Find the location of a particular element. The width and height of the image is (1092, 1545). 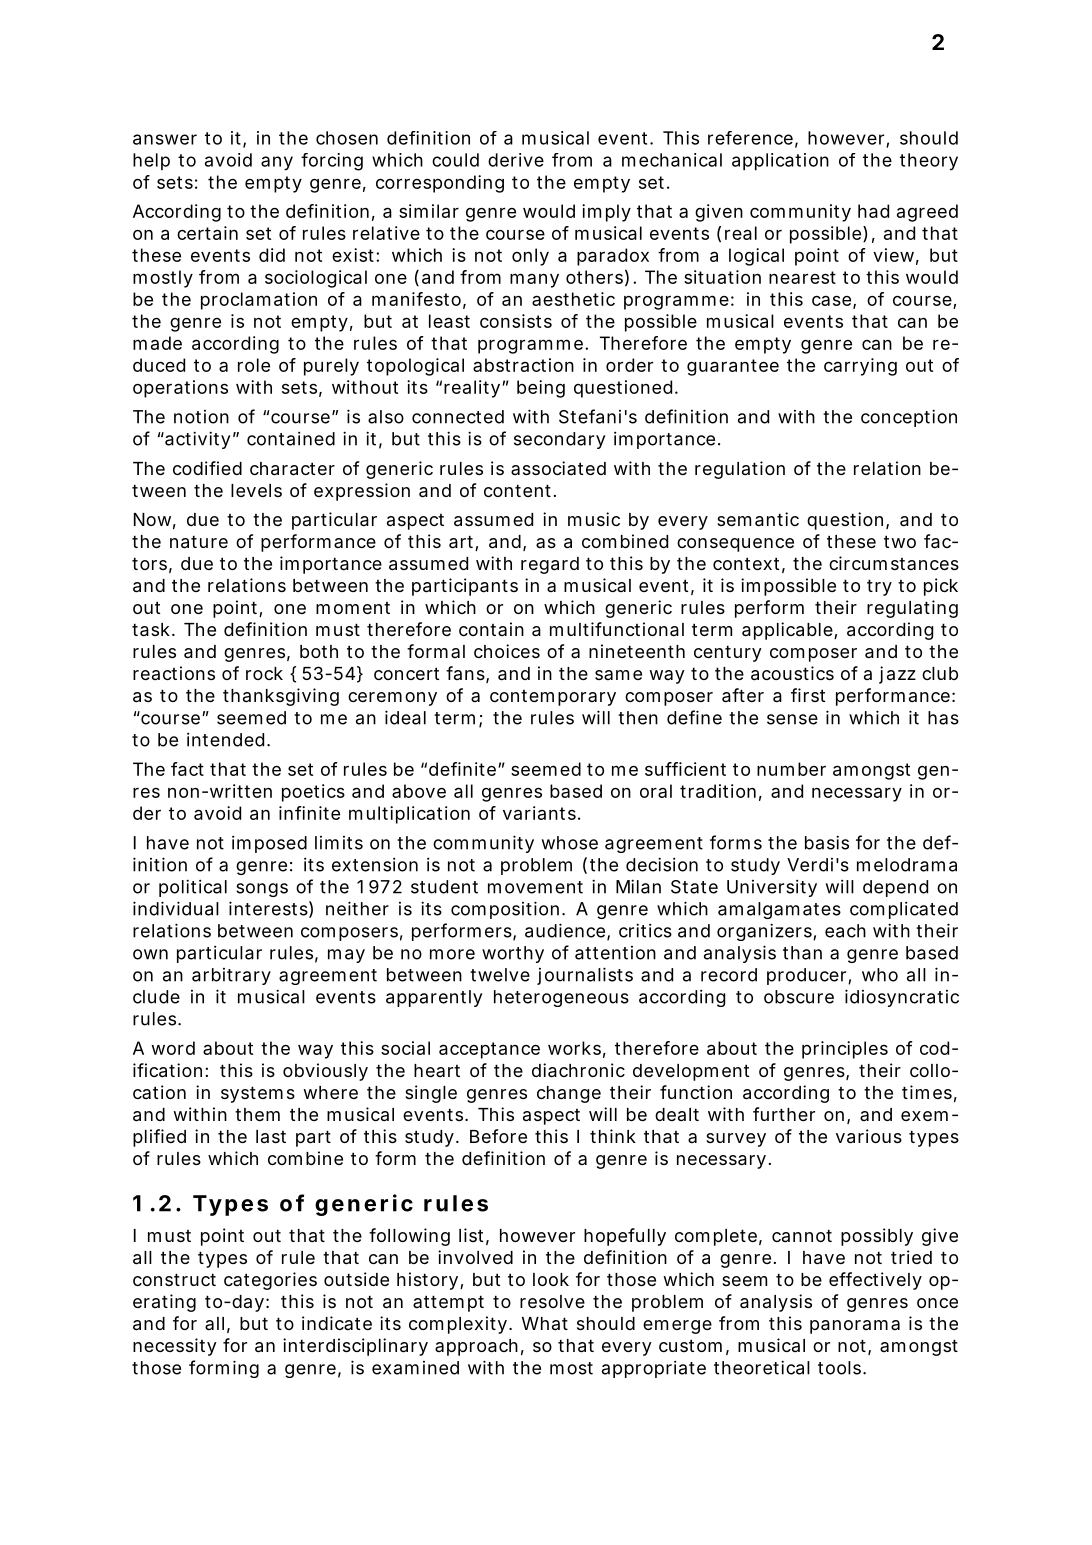

certain is located at coordinates (207, 233).
